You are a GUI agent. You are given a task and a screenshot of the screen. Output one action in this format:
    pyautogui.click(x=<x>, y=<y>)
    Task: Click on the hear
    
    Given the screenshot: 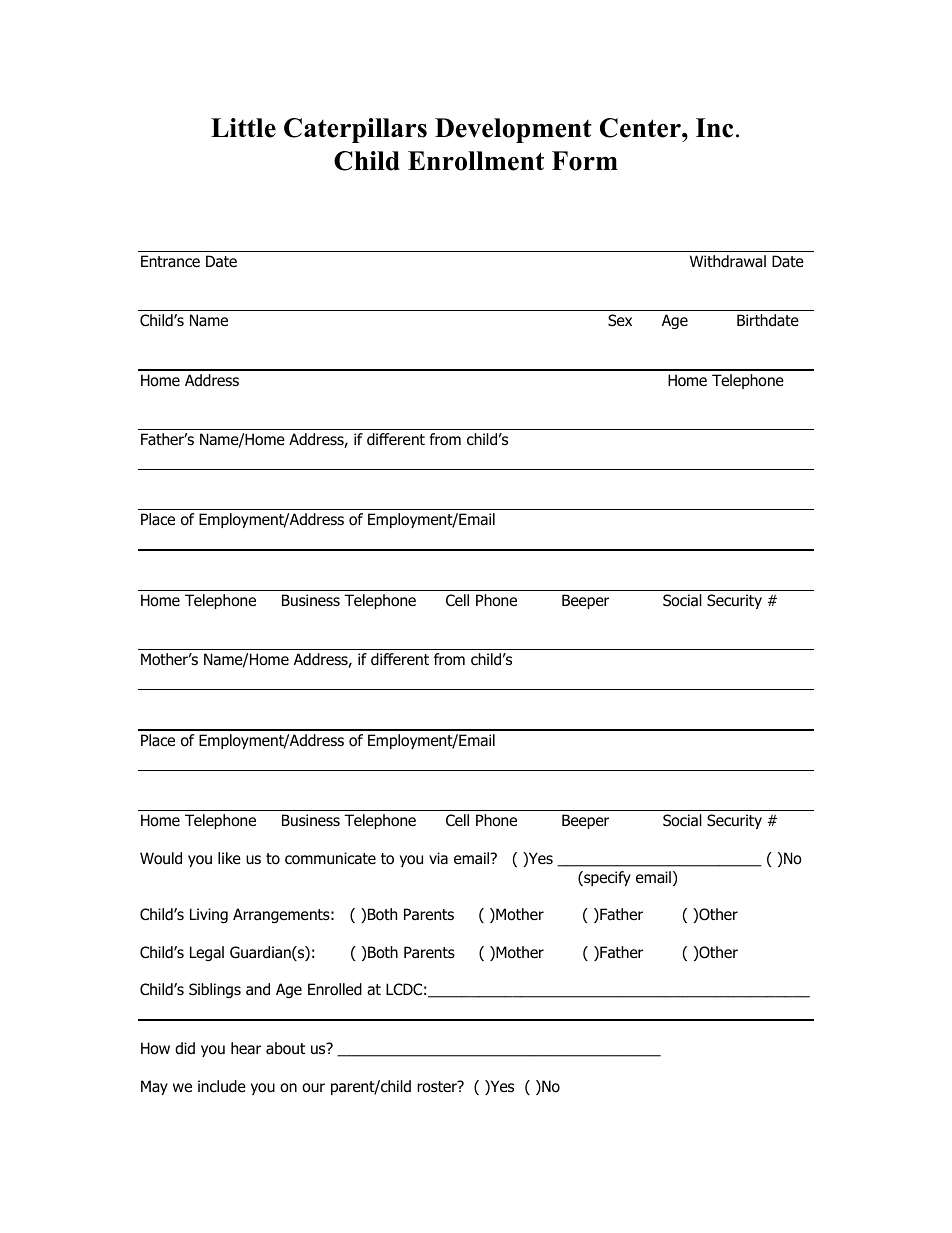 What is the action you would take?
    pyautogui.click(x=246, y=1048)
